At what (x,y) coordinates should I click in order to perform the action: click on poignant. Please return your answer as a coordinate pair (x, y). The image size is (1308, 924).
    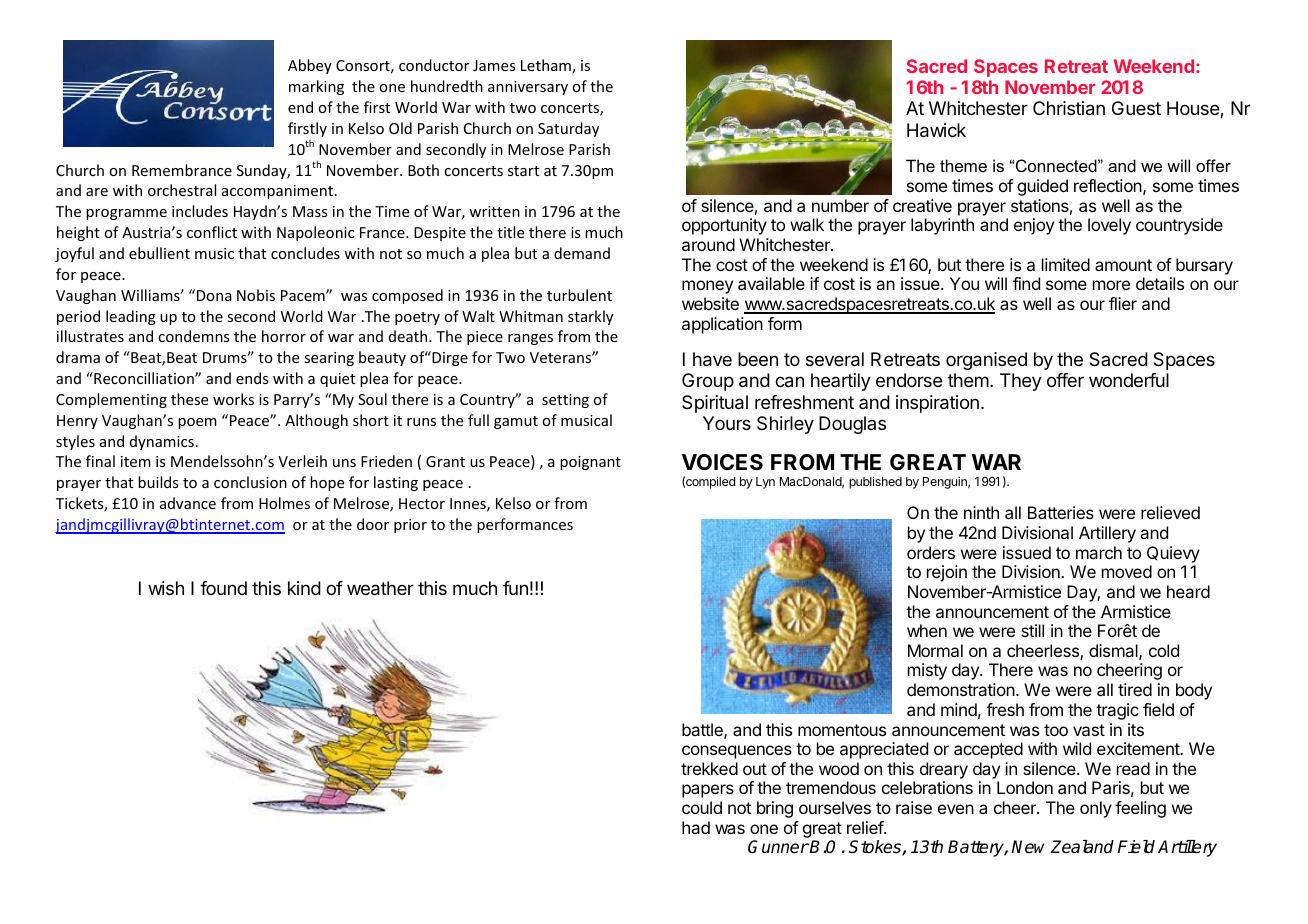
    Looking at the image, I should click on (590, 463).
